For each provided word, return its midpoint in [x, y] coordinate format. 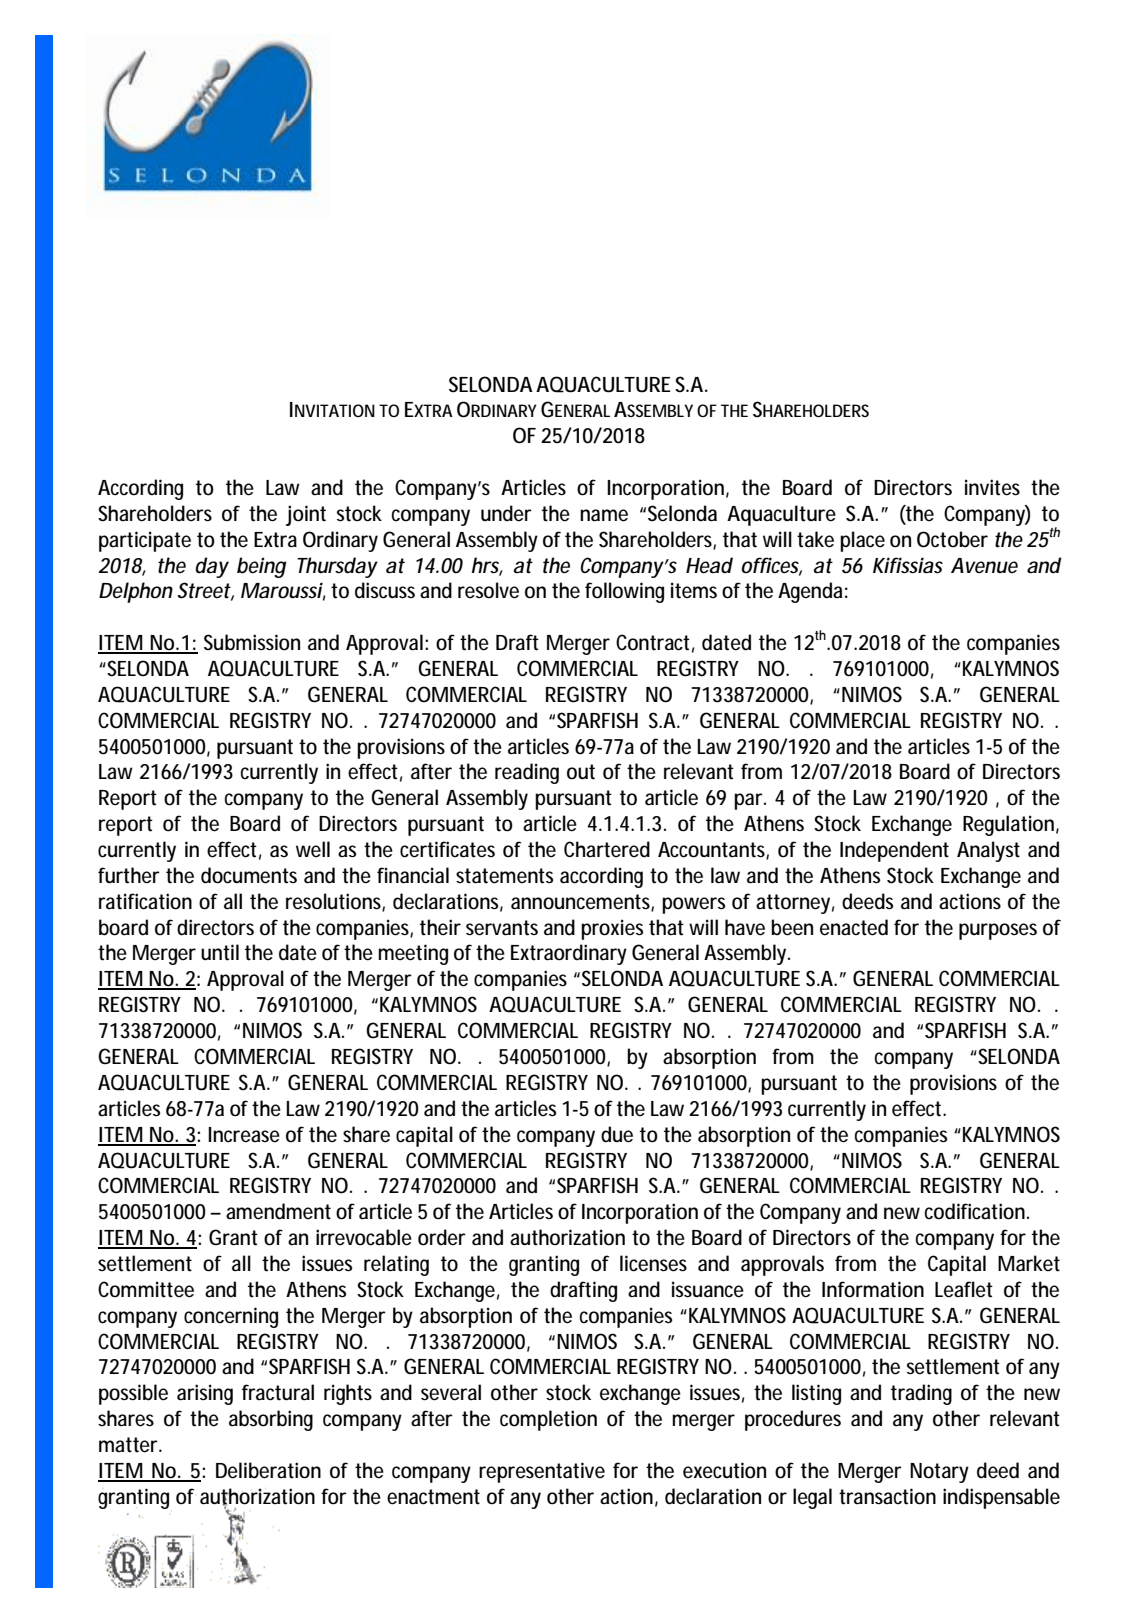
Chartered [607, 849]
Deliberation [268, 1470]
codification [976, 1211]
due [617, 1134]
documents [249, 875]
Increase [244, 1135]
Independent [894, 851]
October [952, 539]
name [604, 515]
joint [306, 515]
